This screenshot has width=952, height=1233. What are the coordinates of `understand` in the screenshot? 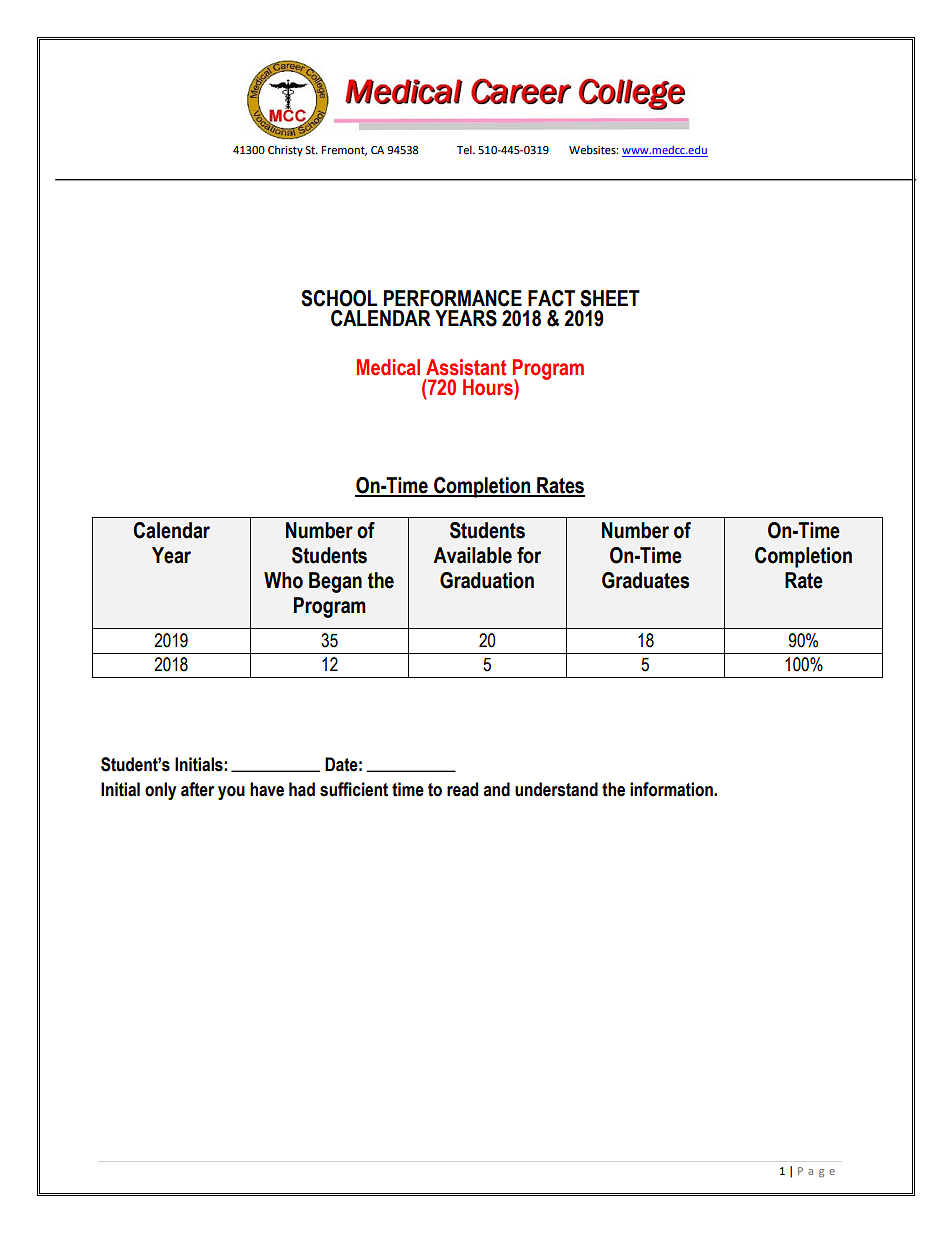 It's located at (556, 789).
